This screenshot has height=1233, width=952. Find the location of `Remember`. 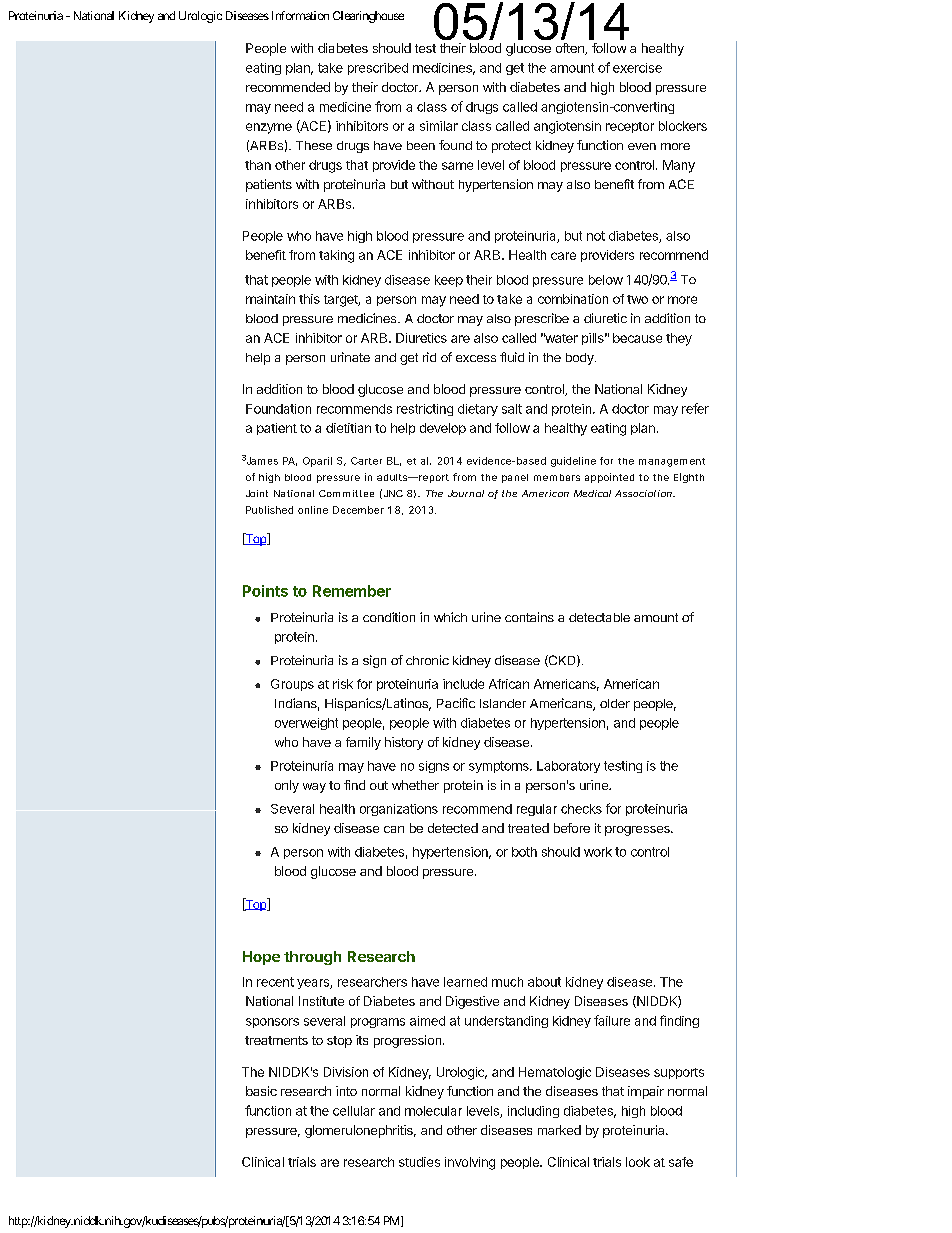

Remember is located at coordinates (352, 591).
